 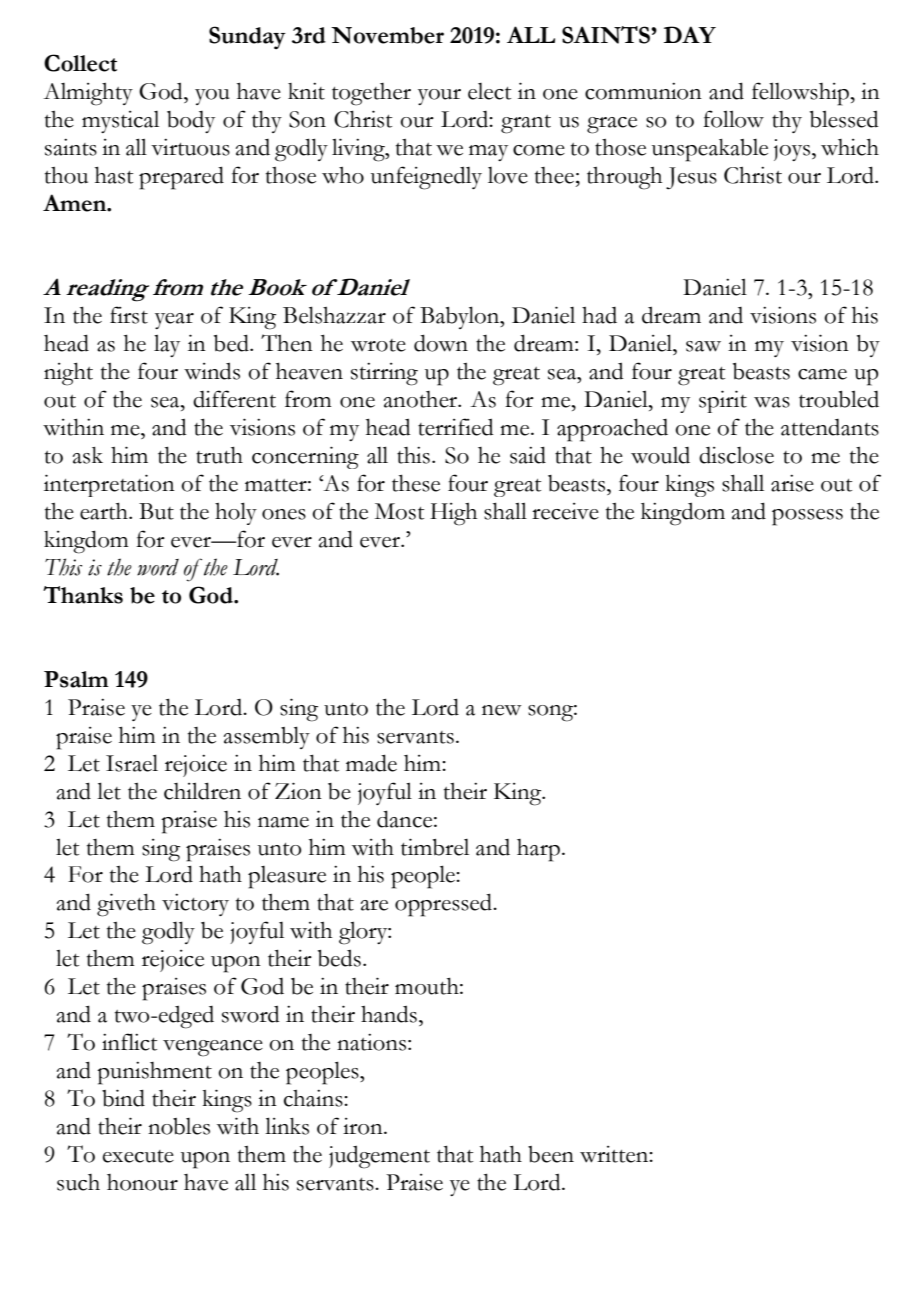 What do you see at coordinates (551, 1154) in the image?
I see `been` at bounding box center [551, 1154].
